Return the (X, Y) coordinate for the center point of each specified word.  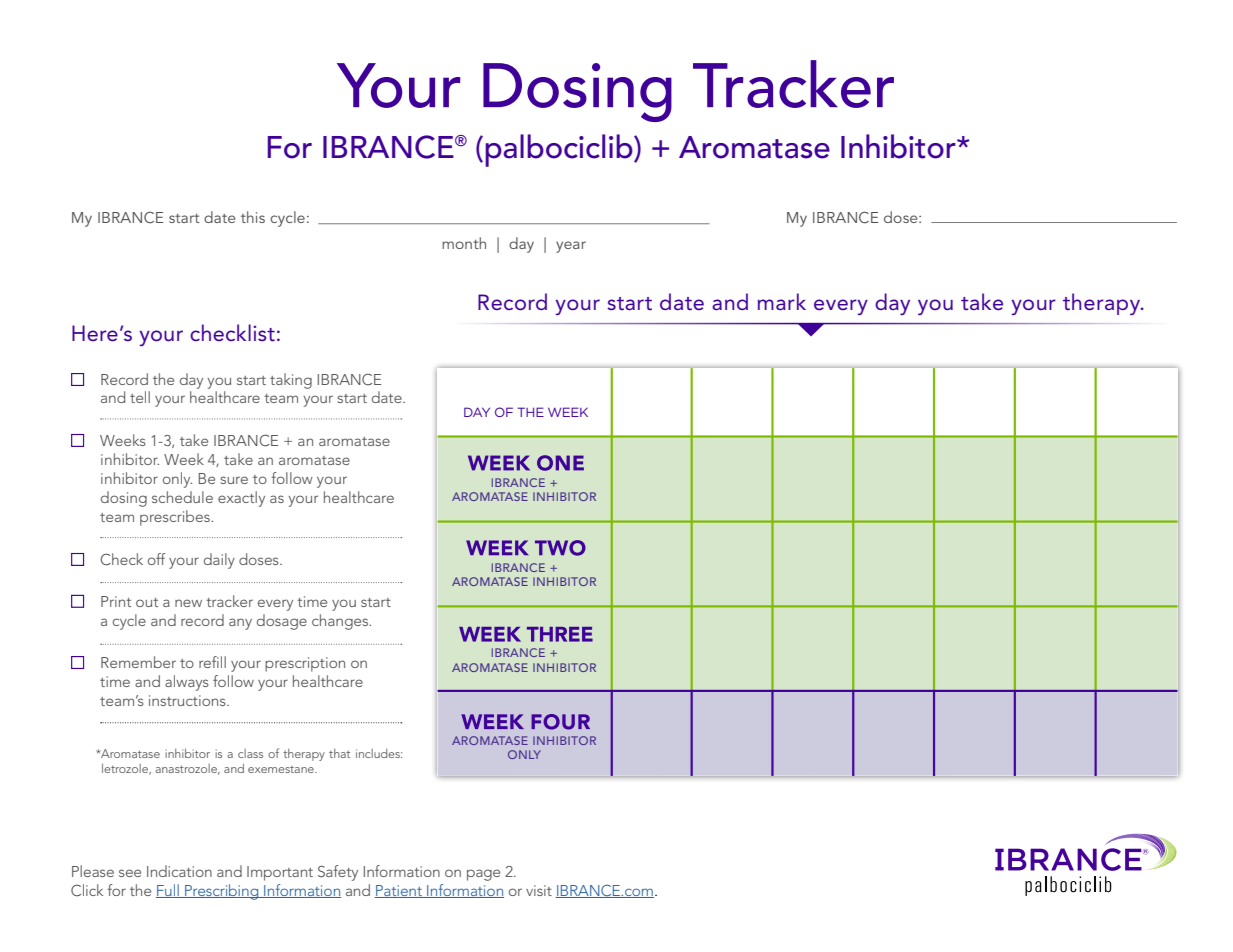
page (483, 875)
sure (234, 480)
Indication (179, 871)
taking (291, 381)
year (571, 247)
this (253, 217)
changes (341, 622)
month (464, 243)
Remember (138, 662)
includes (379, 753)
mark (782, 301)
